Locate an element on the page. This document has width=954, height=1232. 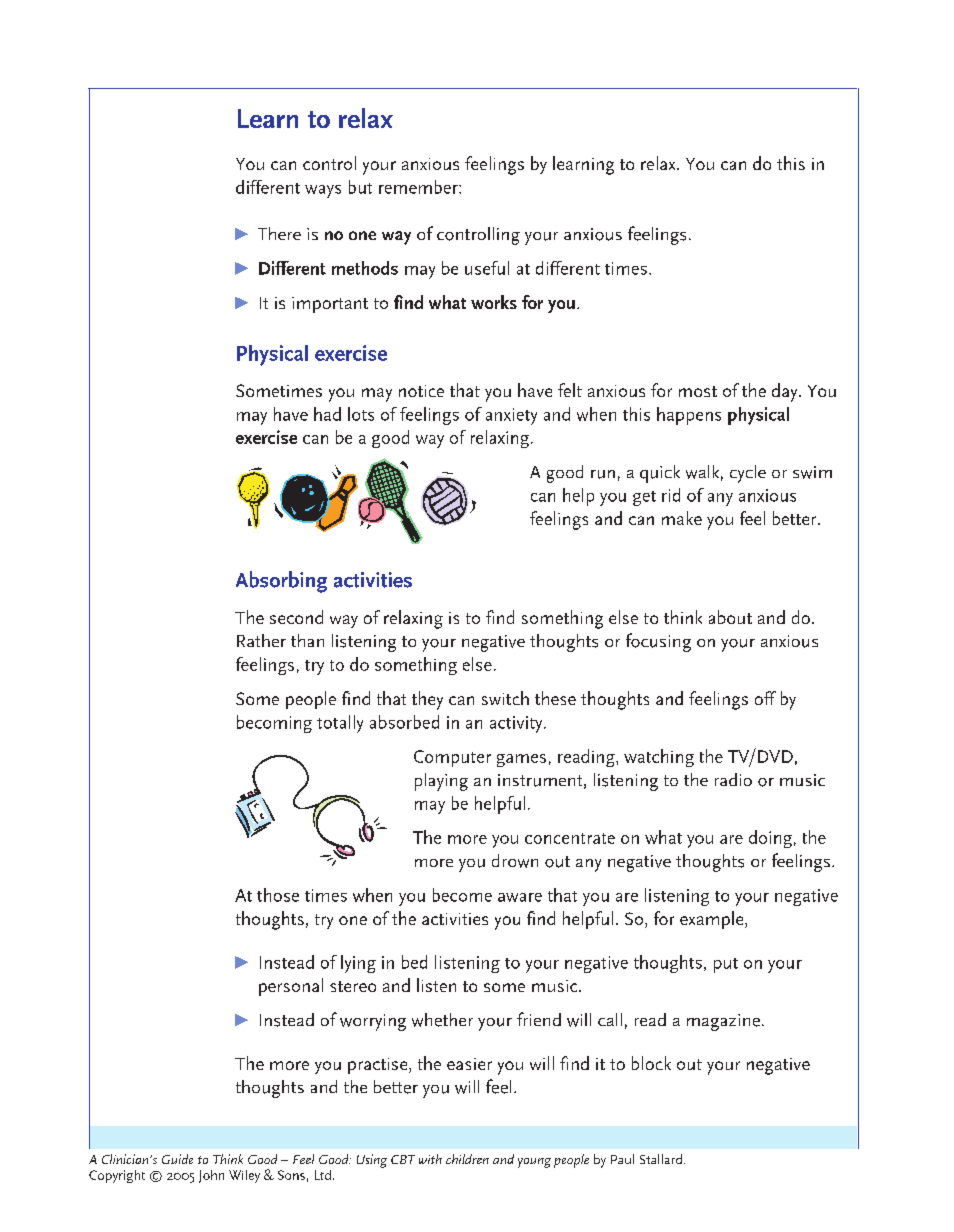
children is located at coordinates (467, 1159).
